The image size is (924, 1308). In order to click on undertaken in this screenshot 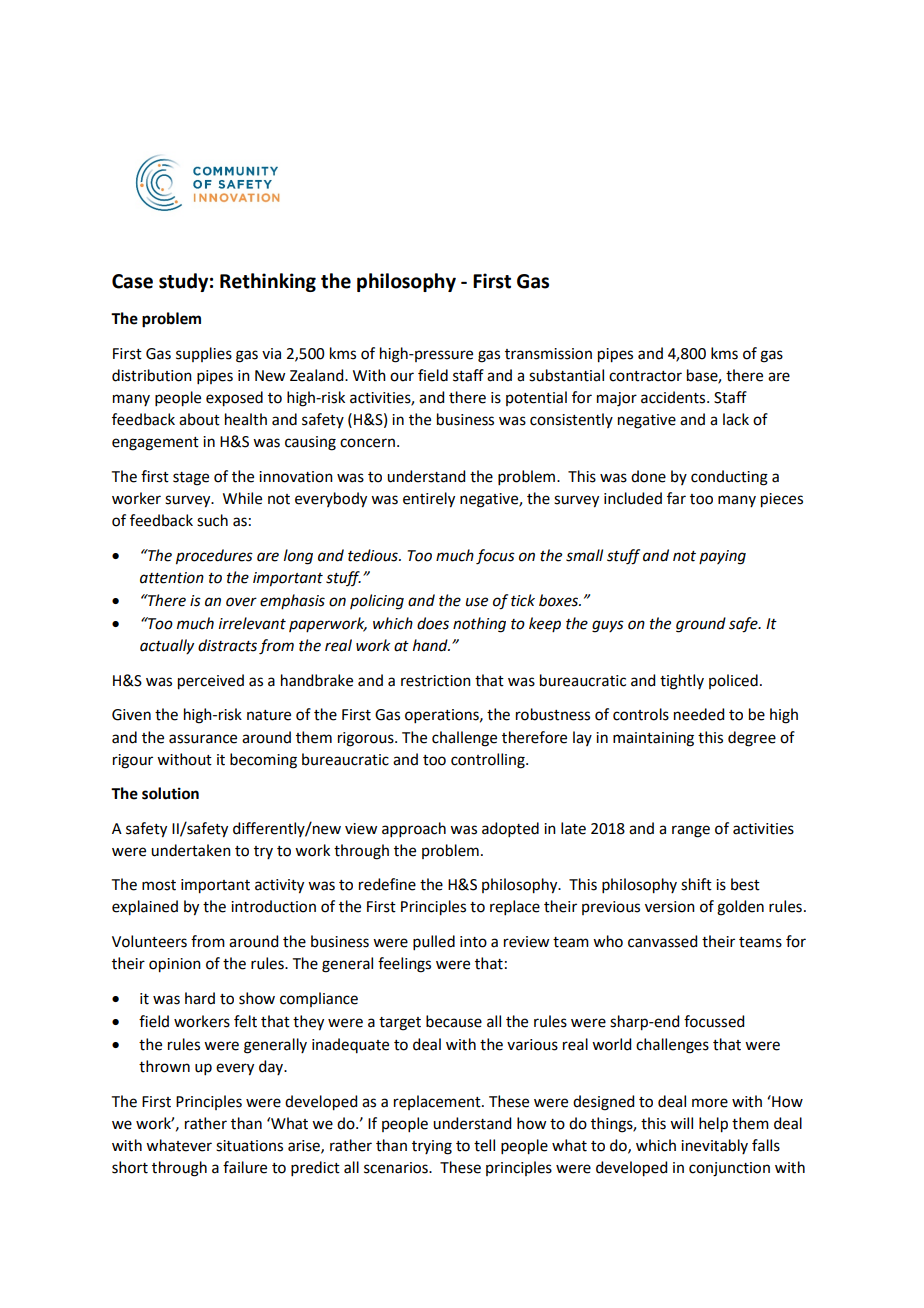, I will do `click(191, 850)`.
